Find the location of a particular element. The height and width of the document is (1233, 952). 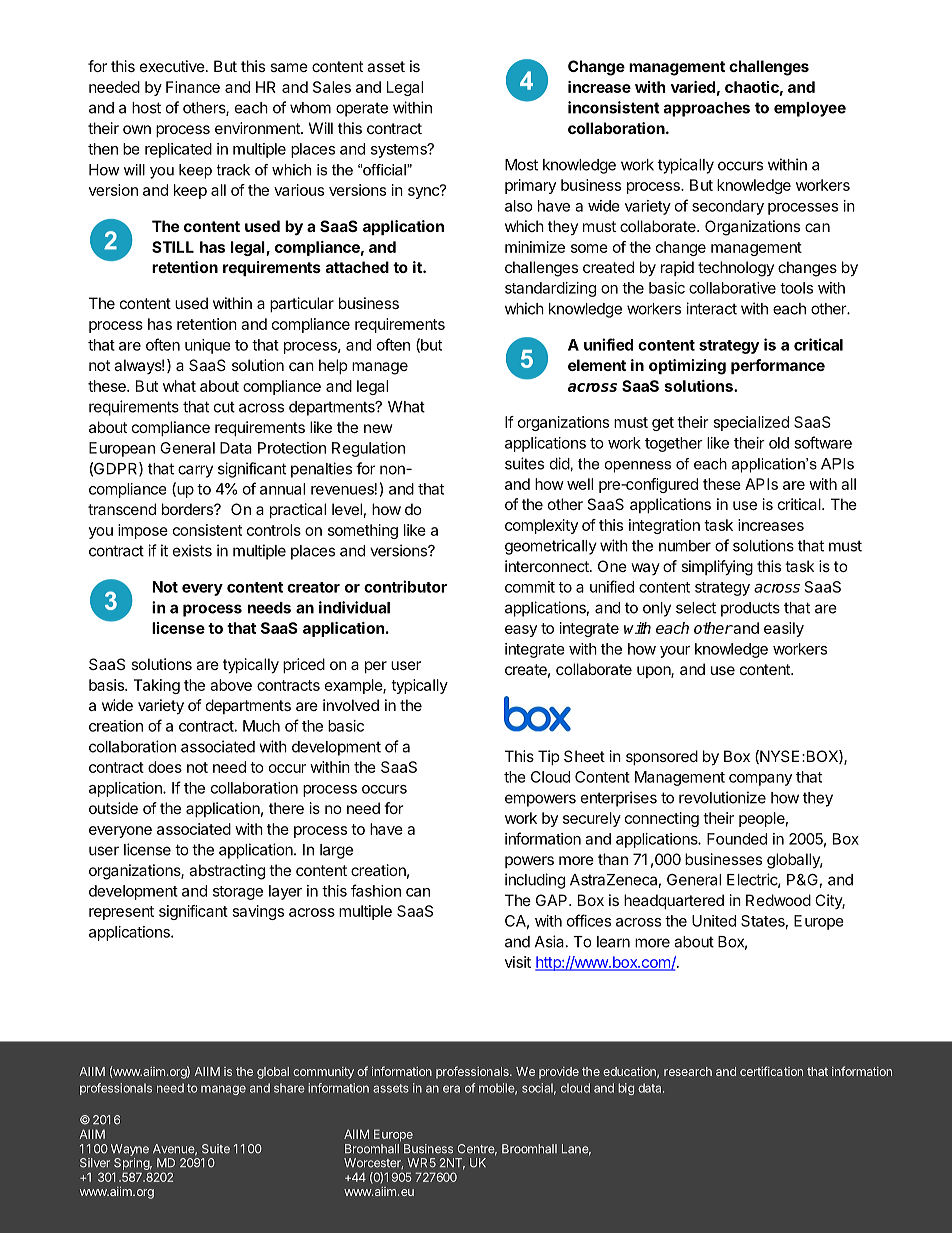

new is located at coordinates (378, 428).
